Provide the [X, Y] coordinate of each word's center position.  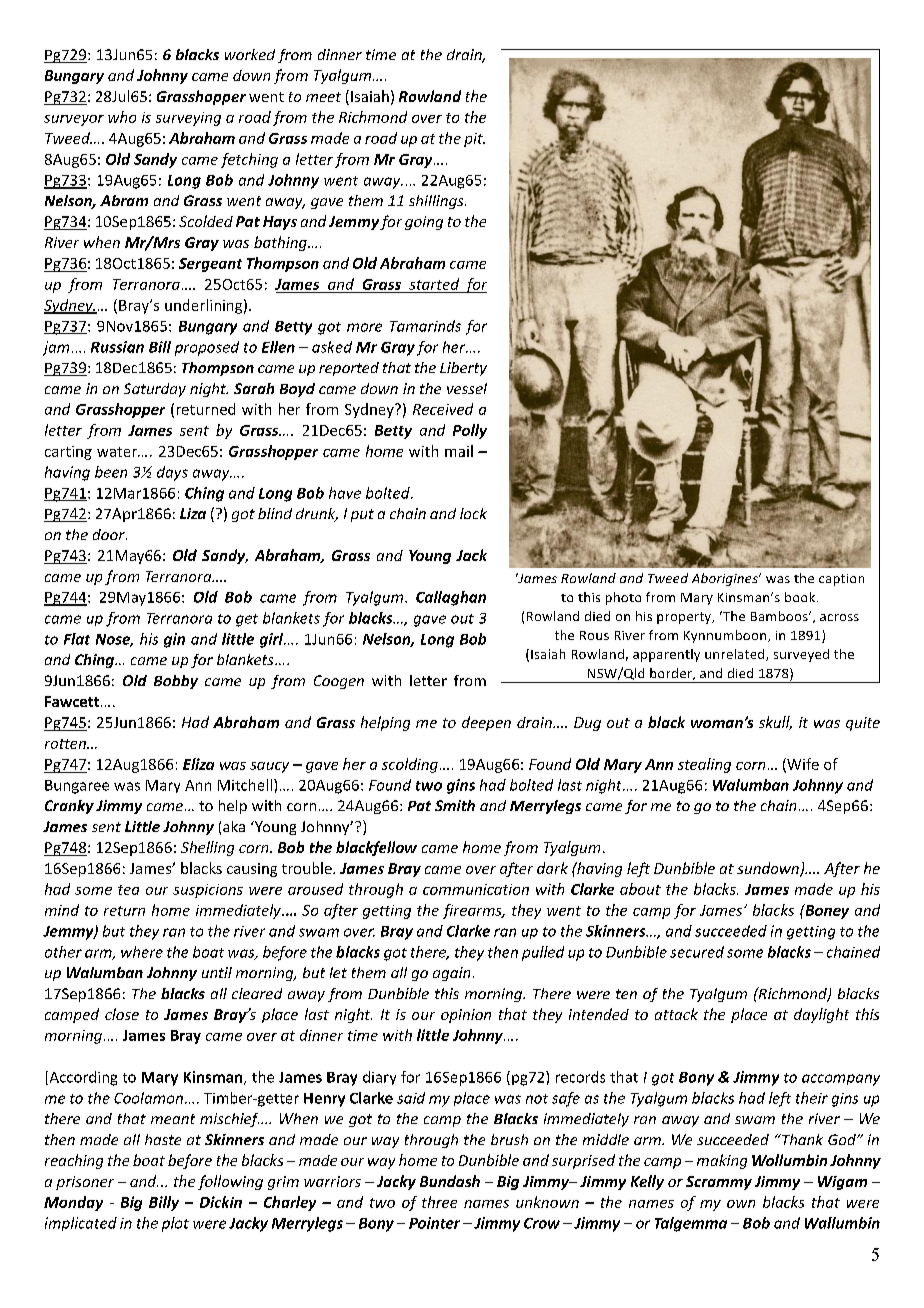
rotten [66, 744]
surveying [188, 119]
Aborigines [726, 579]
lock [473, 513]
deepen [486, 723]
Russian [117, 347]
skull [775, 723]
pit [474, 140]
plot [175, 1224]
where [142, 952]
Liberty [463, 369]
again [451, 974]
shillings [437, 202]
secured [697, 952]
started [434, 284]
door [110, 534]
